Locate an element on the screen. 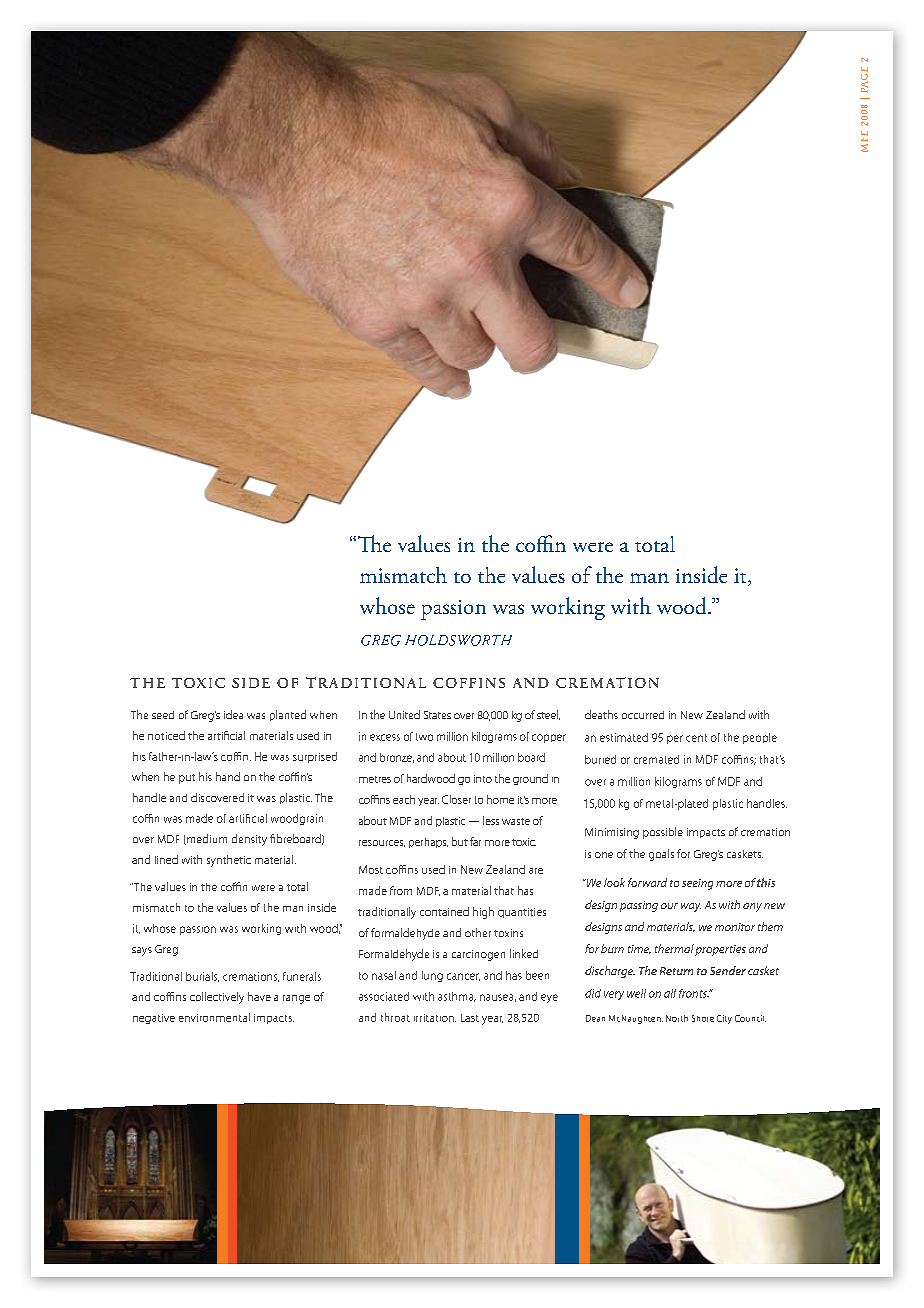  properties is located at coordinates (720, 950).
